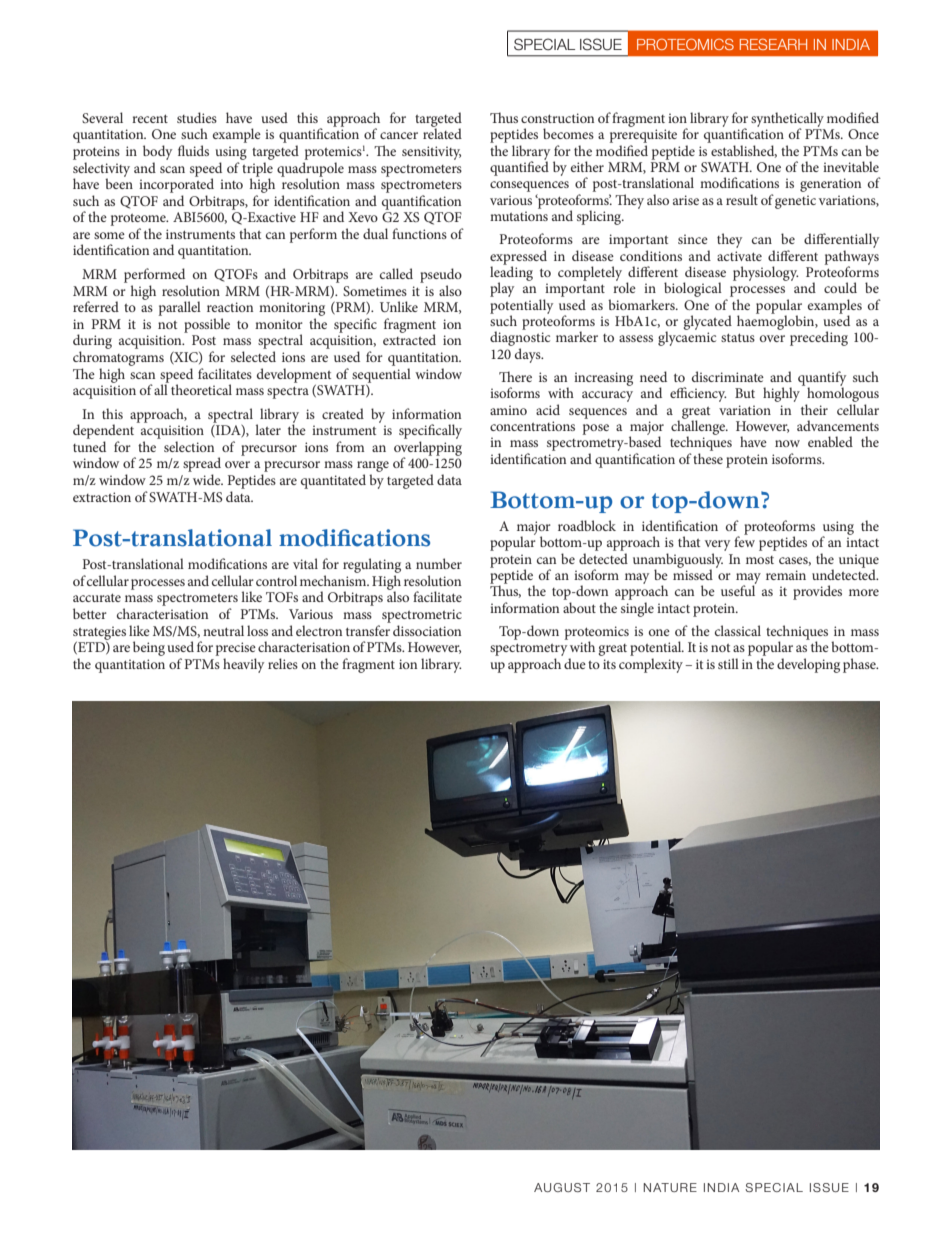 The height and width of the document is (1233, 952). I want to click on synthetically, so click(787, 120).
